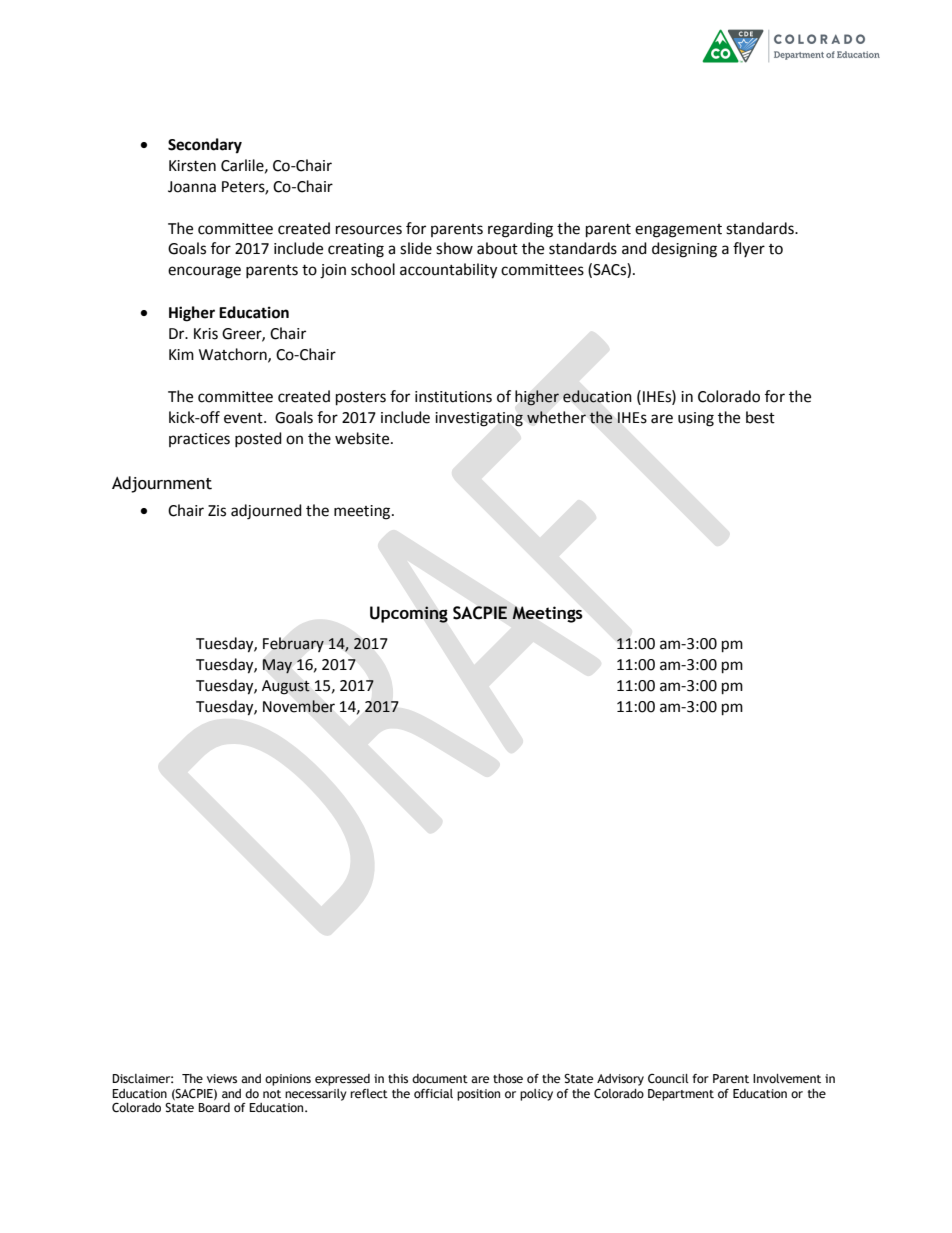 This document has height=1233, width=952. Describe the element at coordinates (478, 1095) in the document. I see `position` at that location.
